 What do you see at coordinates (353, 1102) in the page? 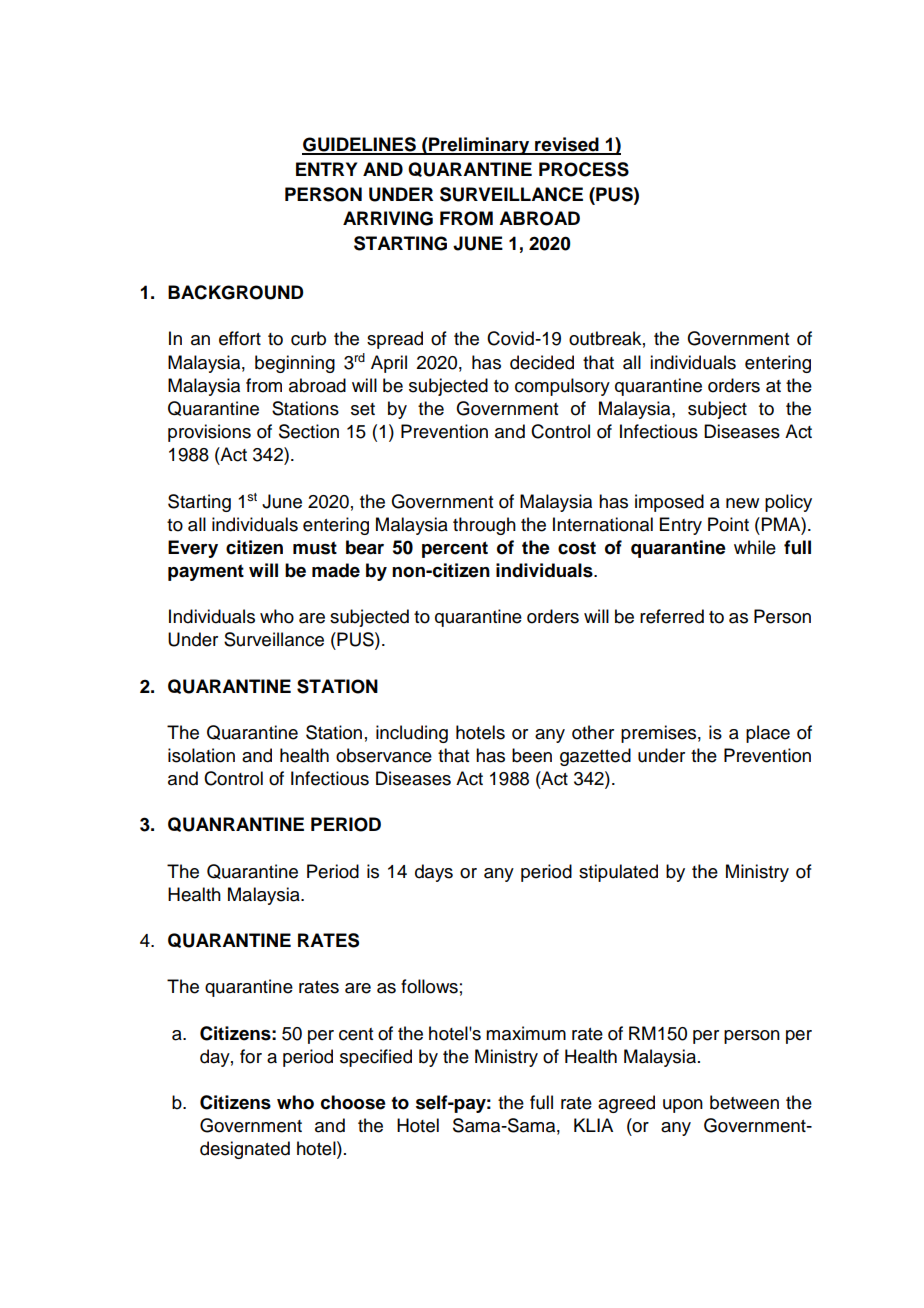
I see `choose` at bounding box center [353, 1102].
